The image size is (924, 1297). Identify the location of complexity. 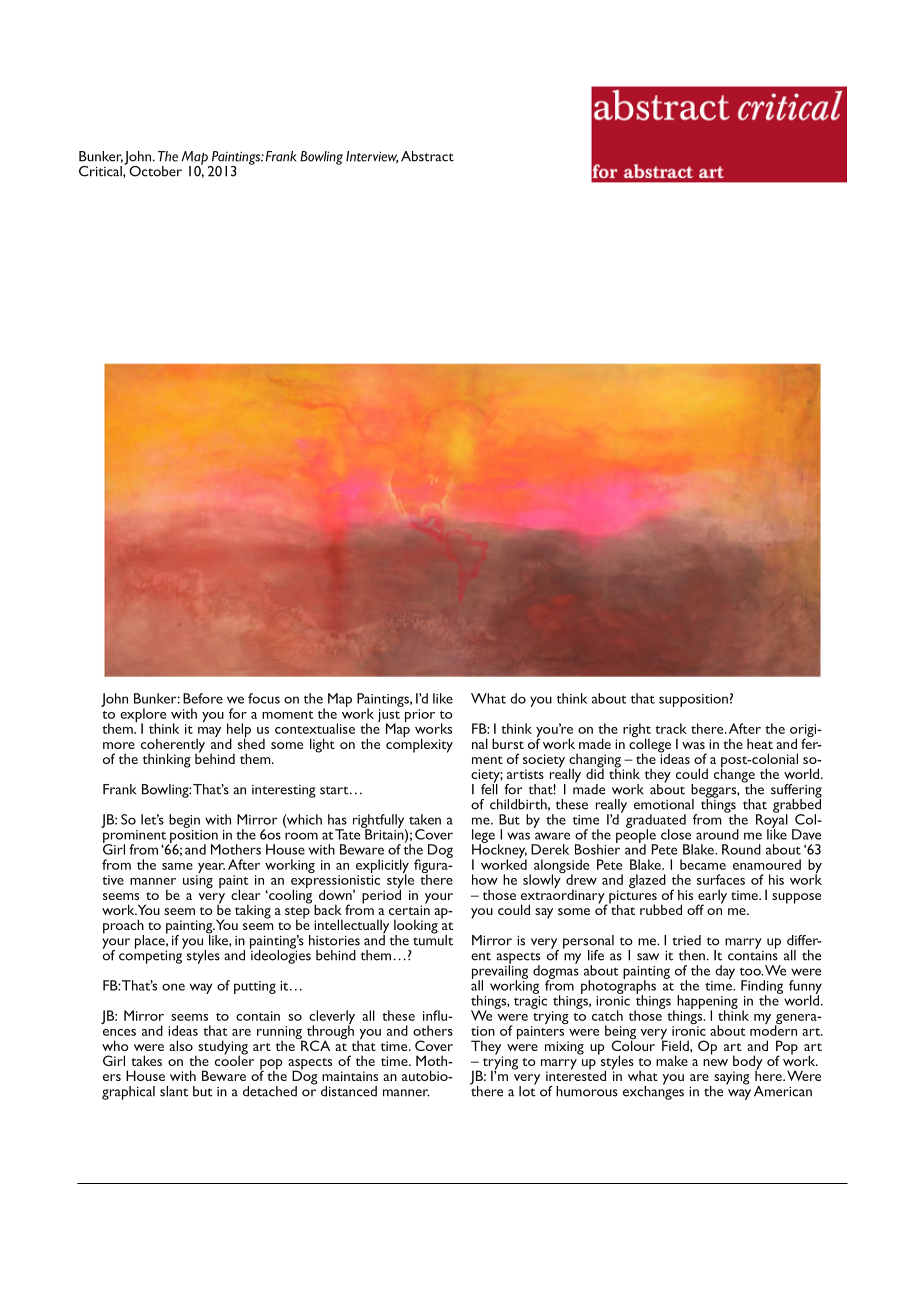
(419, 744).
